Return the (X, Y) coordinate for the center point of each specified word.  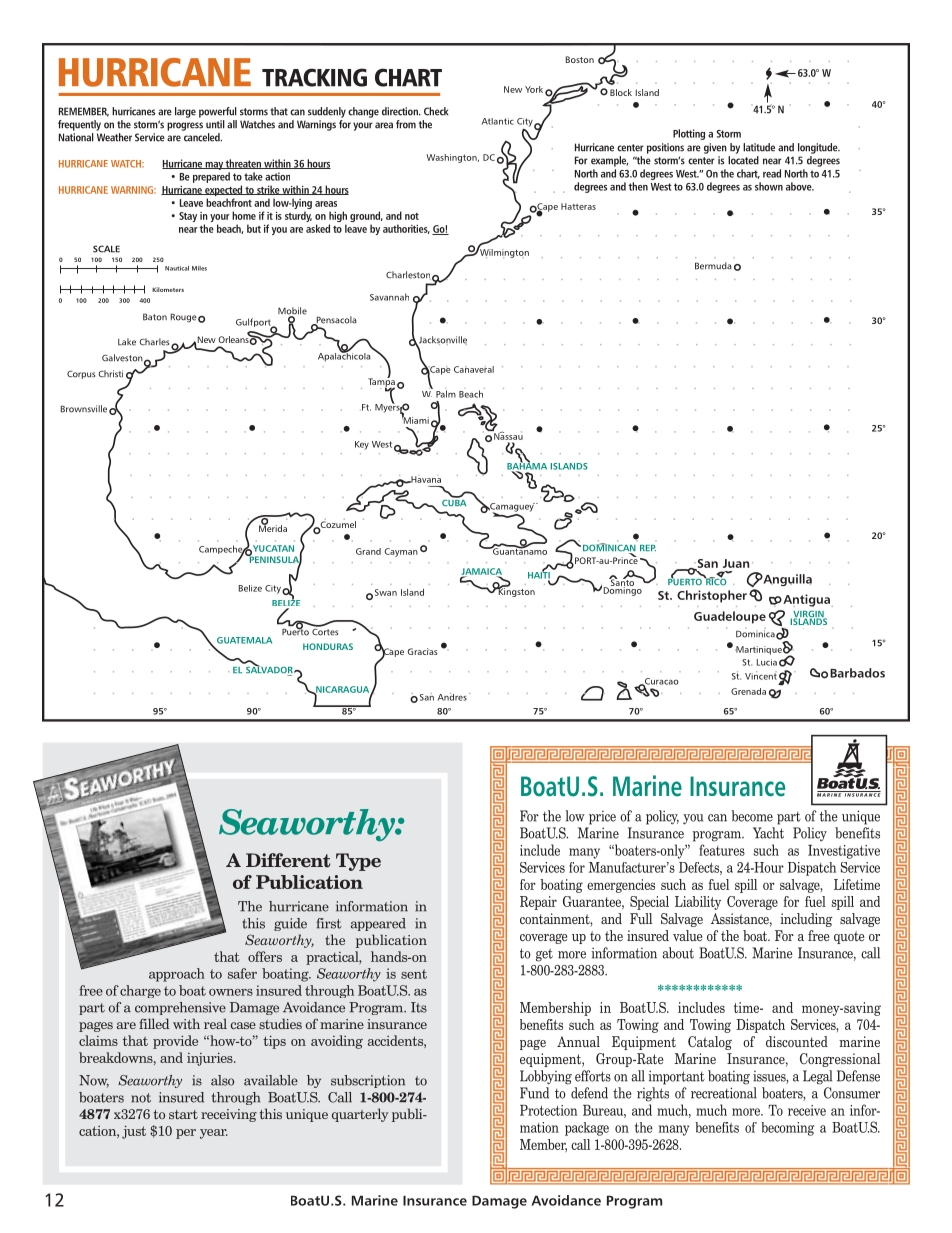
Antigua (805, 600)
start (183, 1114)
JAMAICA (481, 572)
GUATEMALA (244, 640)
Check (436, 111)
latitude (759, 147)
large (185, 112)
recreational (724, 1093)
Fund (534, 1093)
